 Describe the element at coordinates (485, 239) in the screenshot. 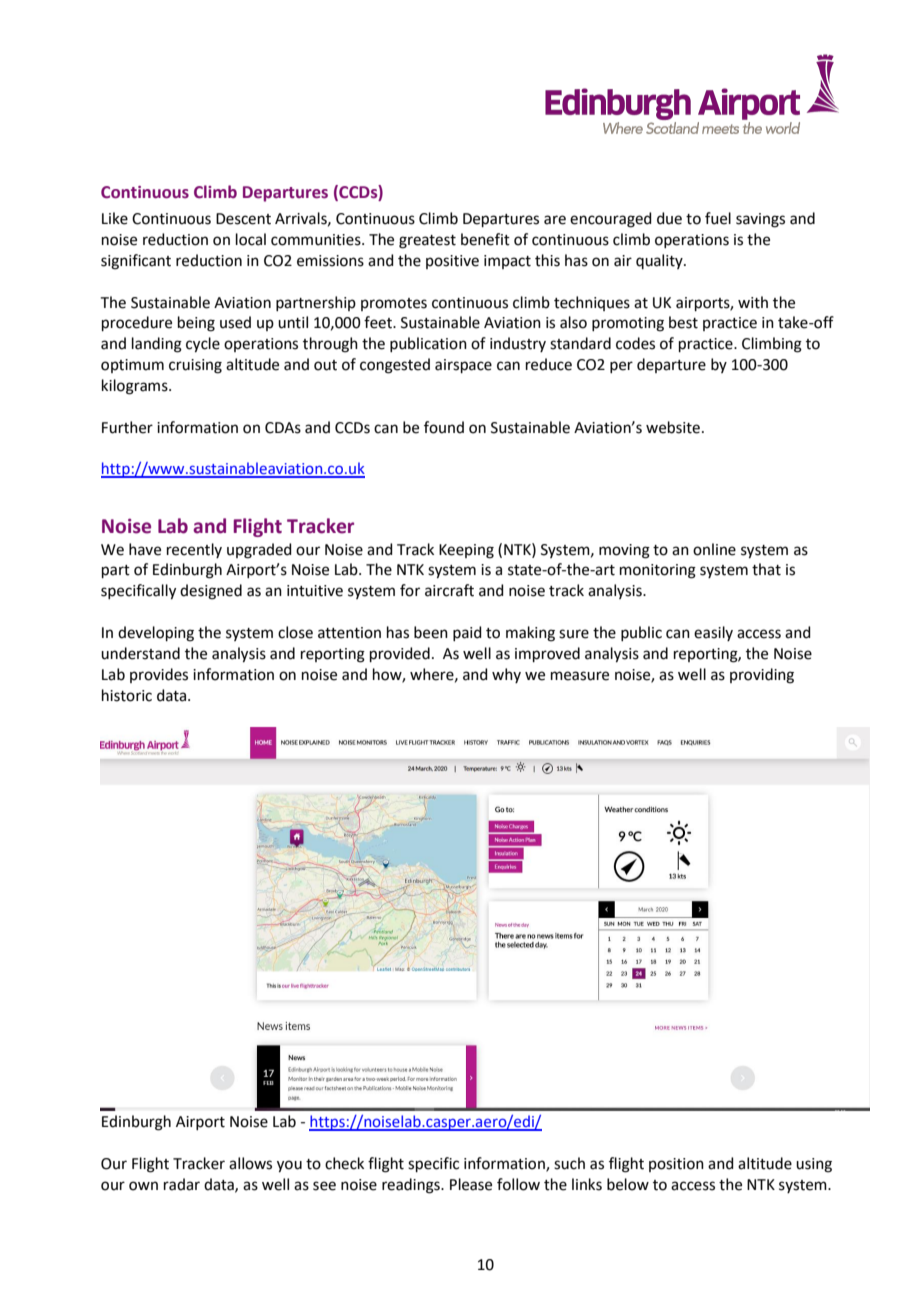

I see `benefit` at that location.
